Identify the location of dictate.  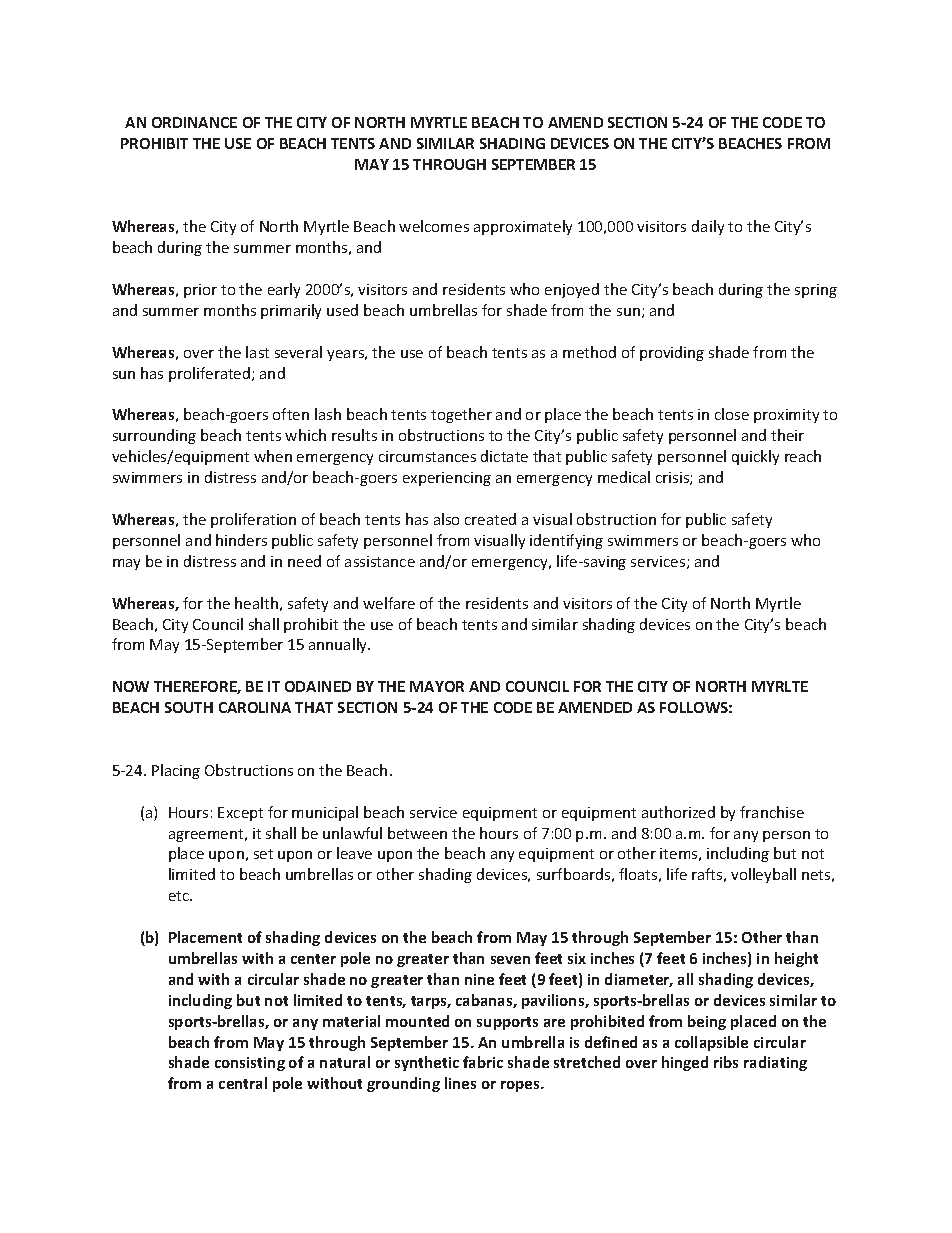
(504, 456).
